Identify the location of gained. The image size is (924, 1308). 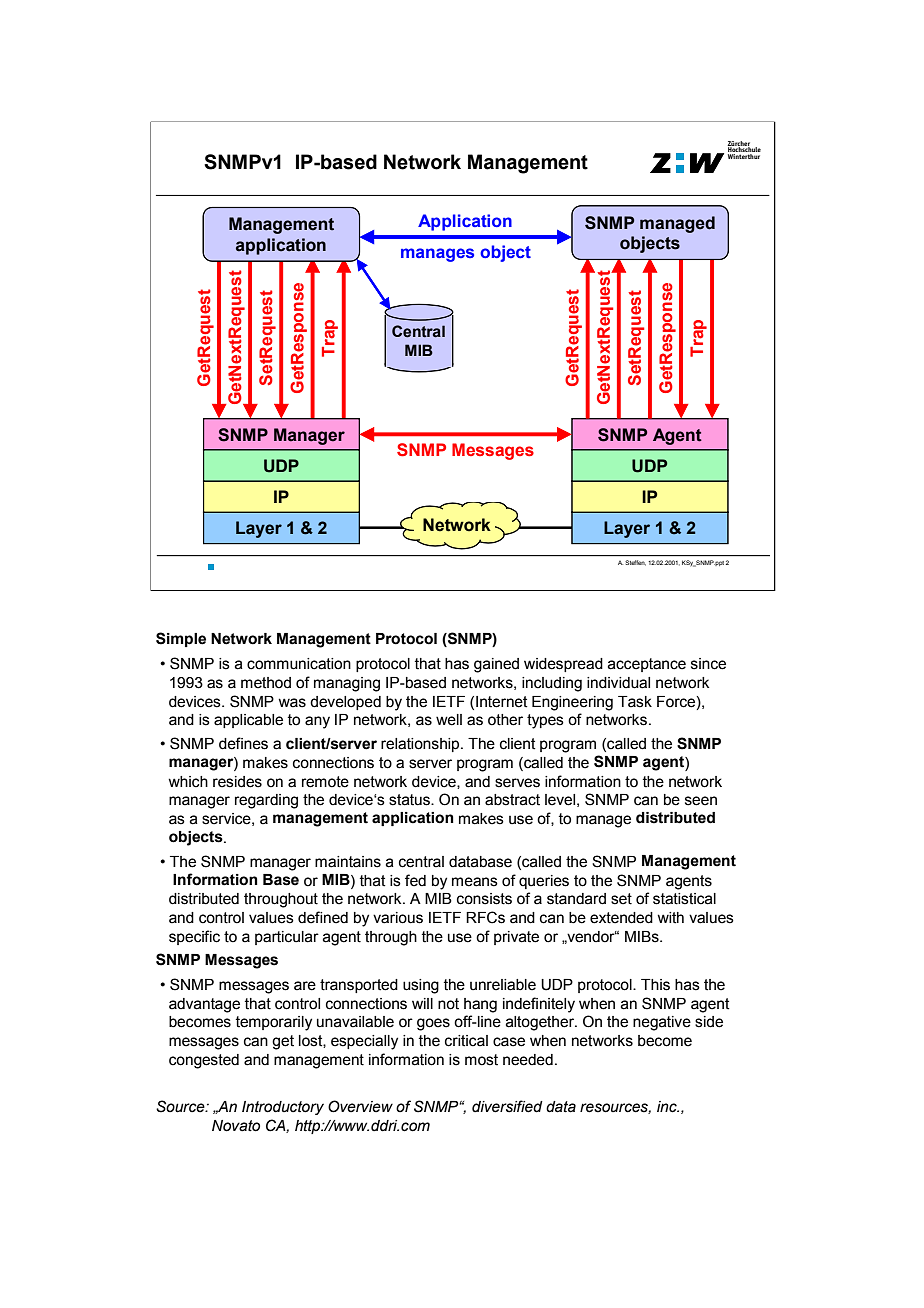
(496, 665).
